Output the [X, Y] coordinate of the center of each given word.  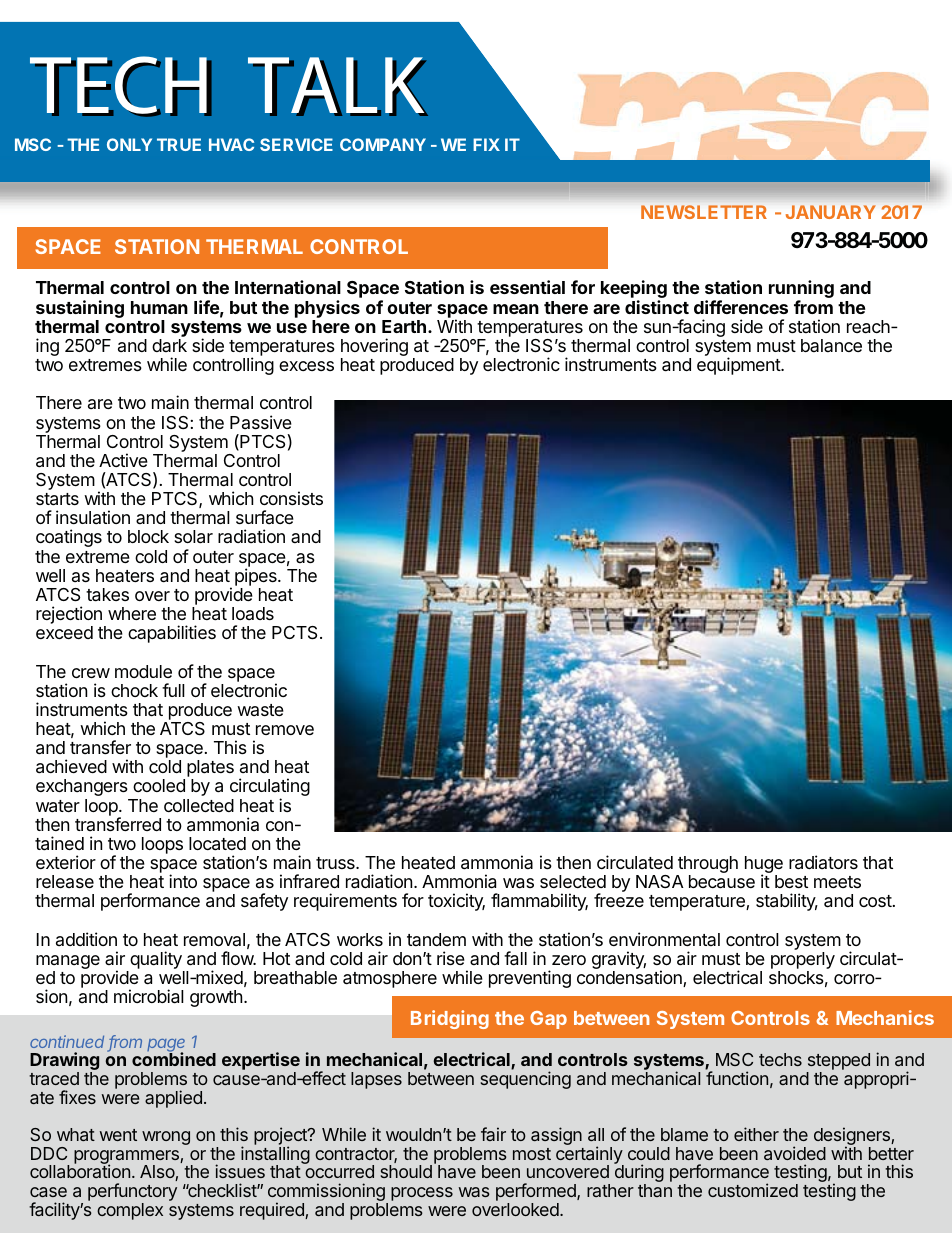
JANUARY [831, 212]
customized [753, 1190]
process [422, 1194]
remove [285, 730]
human [159, 307]
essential [527, 287]
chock [134, 690]
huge [764, 866]
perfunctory [132, 1193]
